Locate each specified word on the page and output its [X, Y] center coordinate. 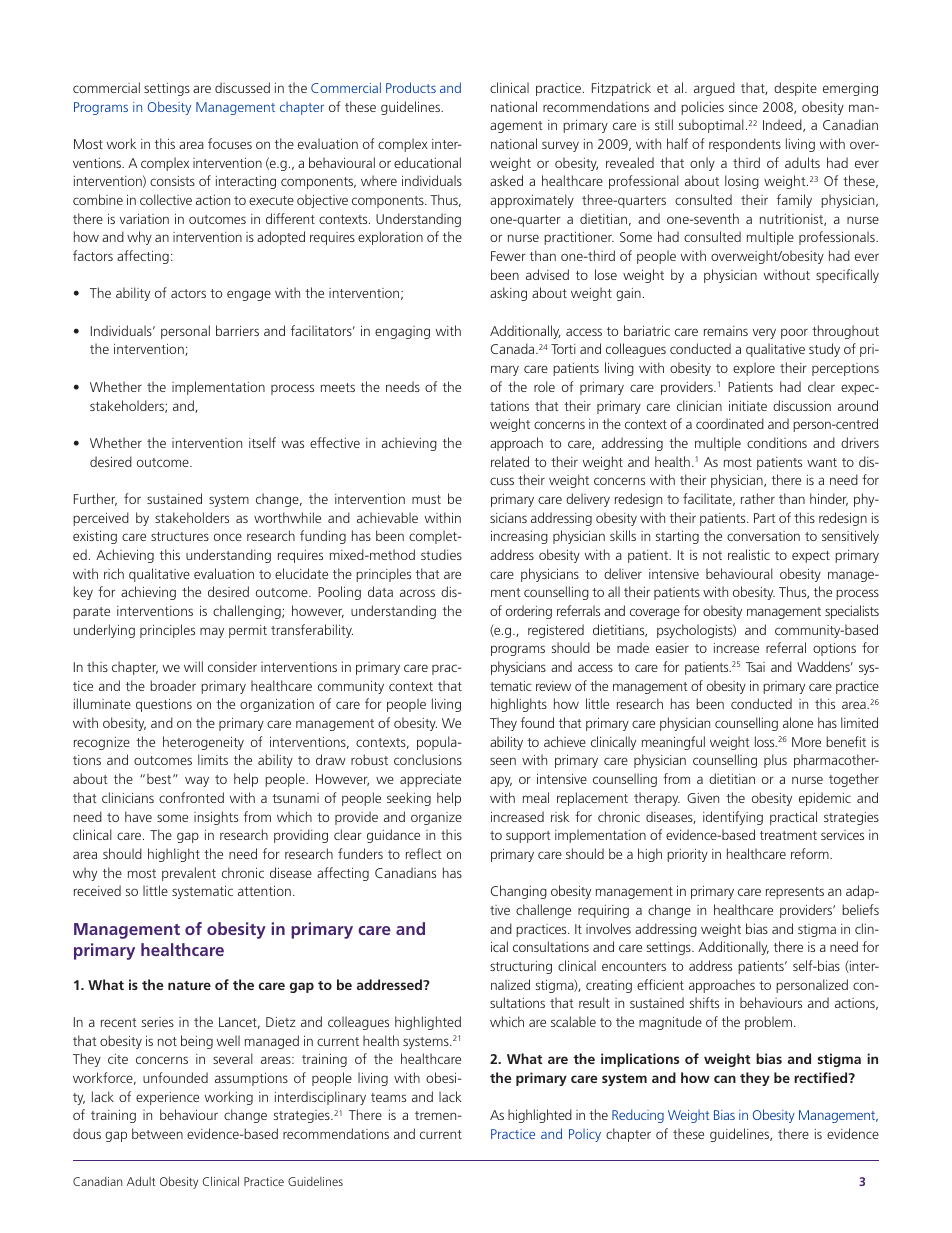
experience [167, 1098]
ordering [529, 612]
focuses [230, 143]
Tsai [755, 667]
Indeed [783, 125]
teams [388, 1097]
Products [411, 87]
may [212, 632]
